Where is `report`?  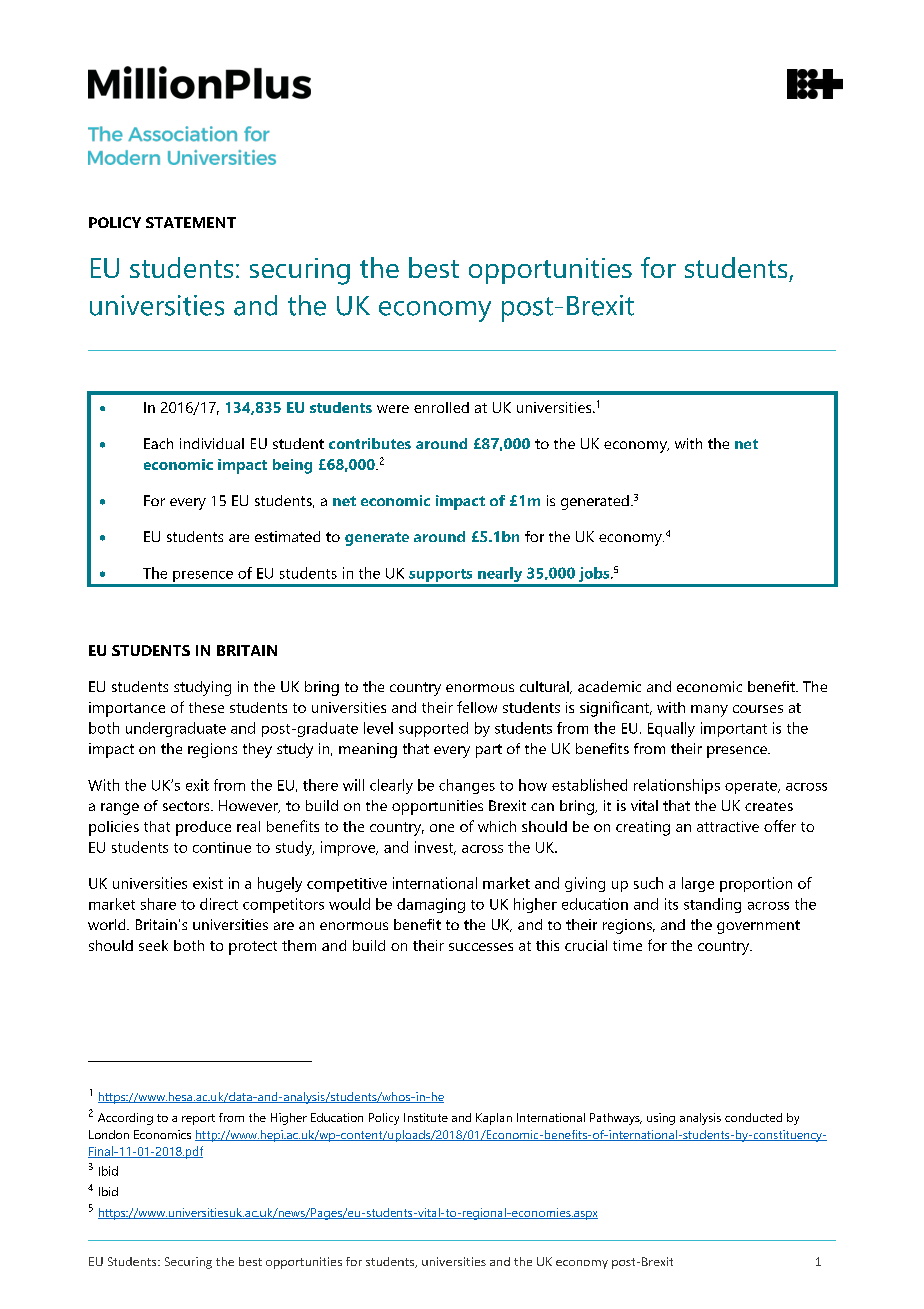 report is located at coordinates (198, 1119).
